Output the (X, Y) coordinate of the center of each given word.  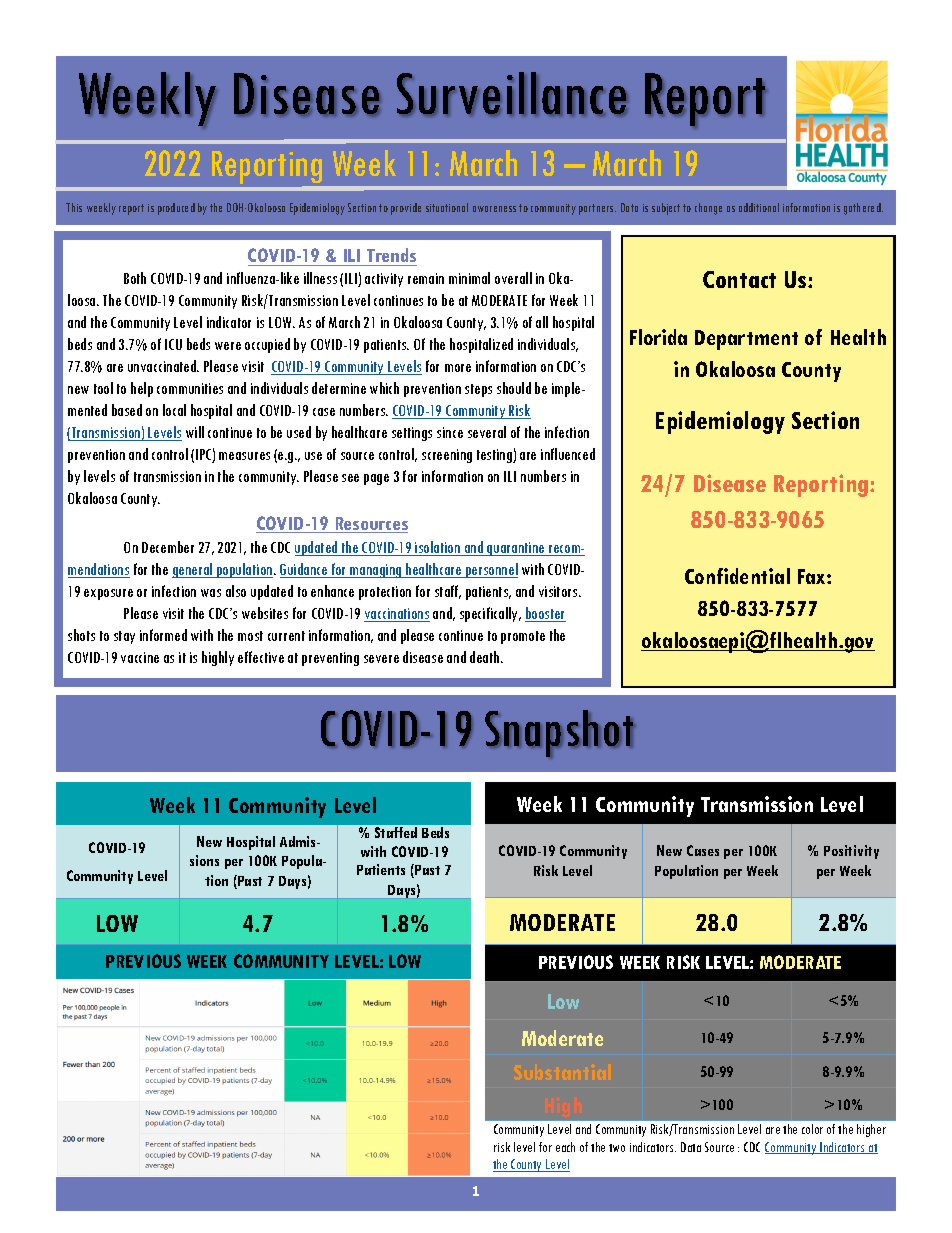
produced (176, 209)
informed (163, 635)
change (708, 209)
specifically (490, 614)
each (565, 1147)
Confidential (737, 576)
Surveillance (512, 93)
